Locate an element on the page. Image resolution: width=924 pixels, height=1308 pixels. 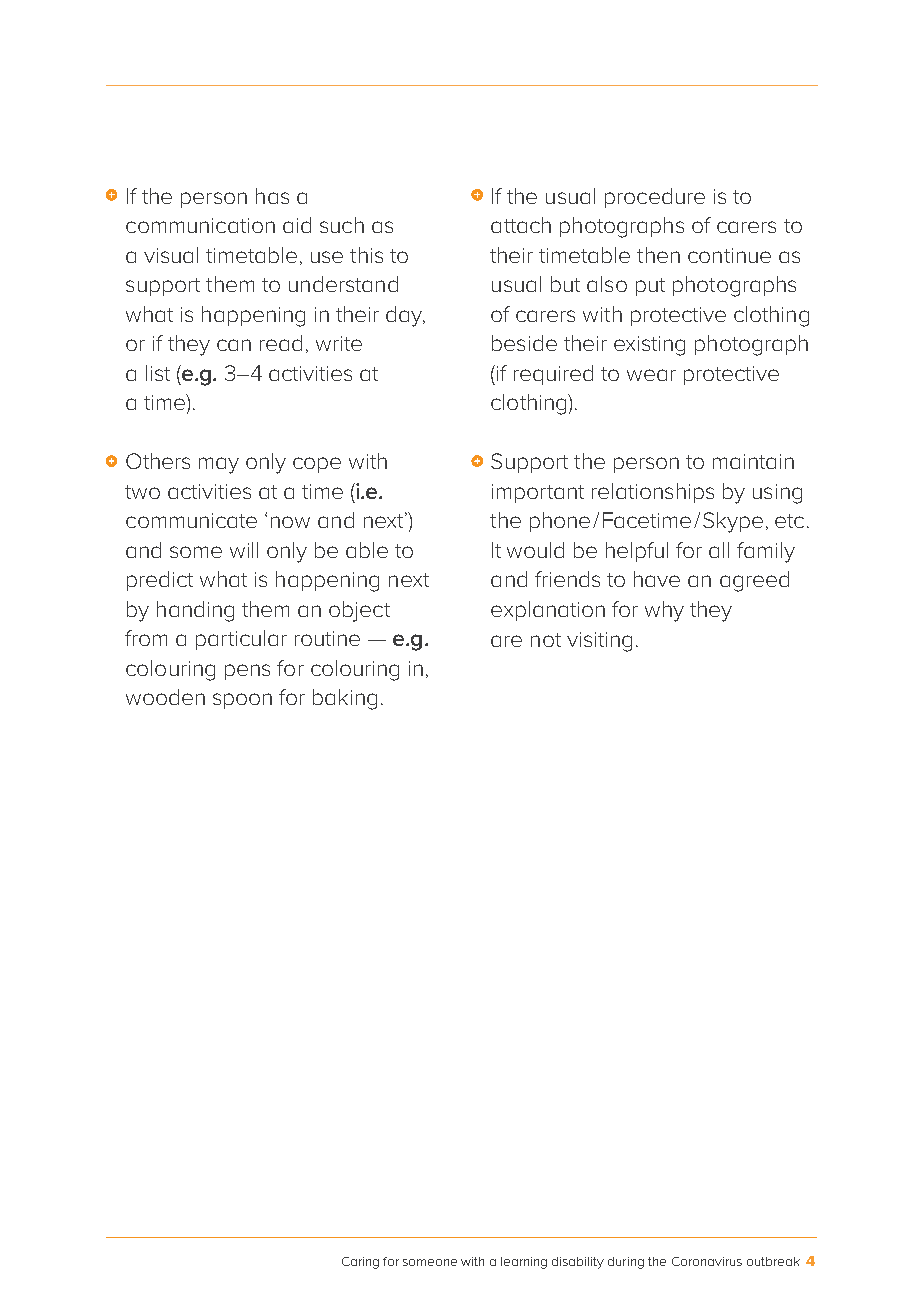
Caring is located at coordinates (360, 1263).
